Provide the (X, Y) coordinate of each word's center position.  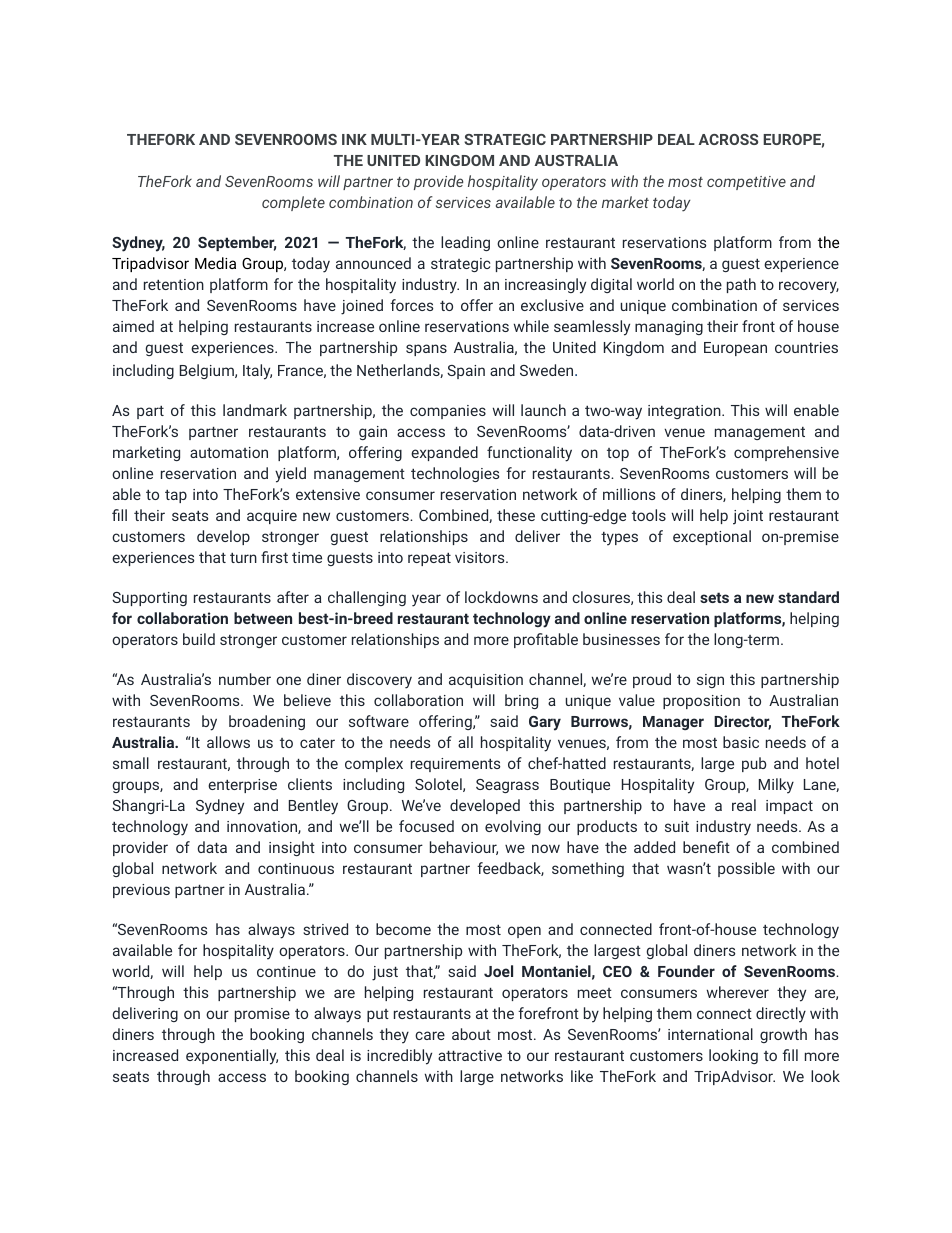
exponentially (232, 1057)
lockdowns (501, 597)
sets (714, 597)
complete (293, 203)
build (199, 639)
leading (465, 243)
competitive (746, 183)
